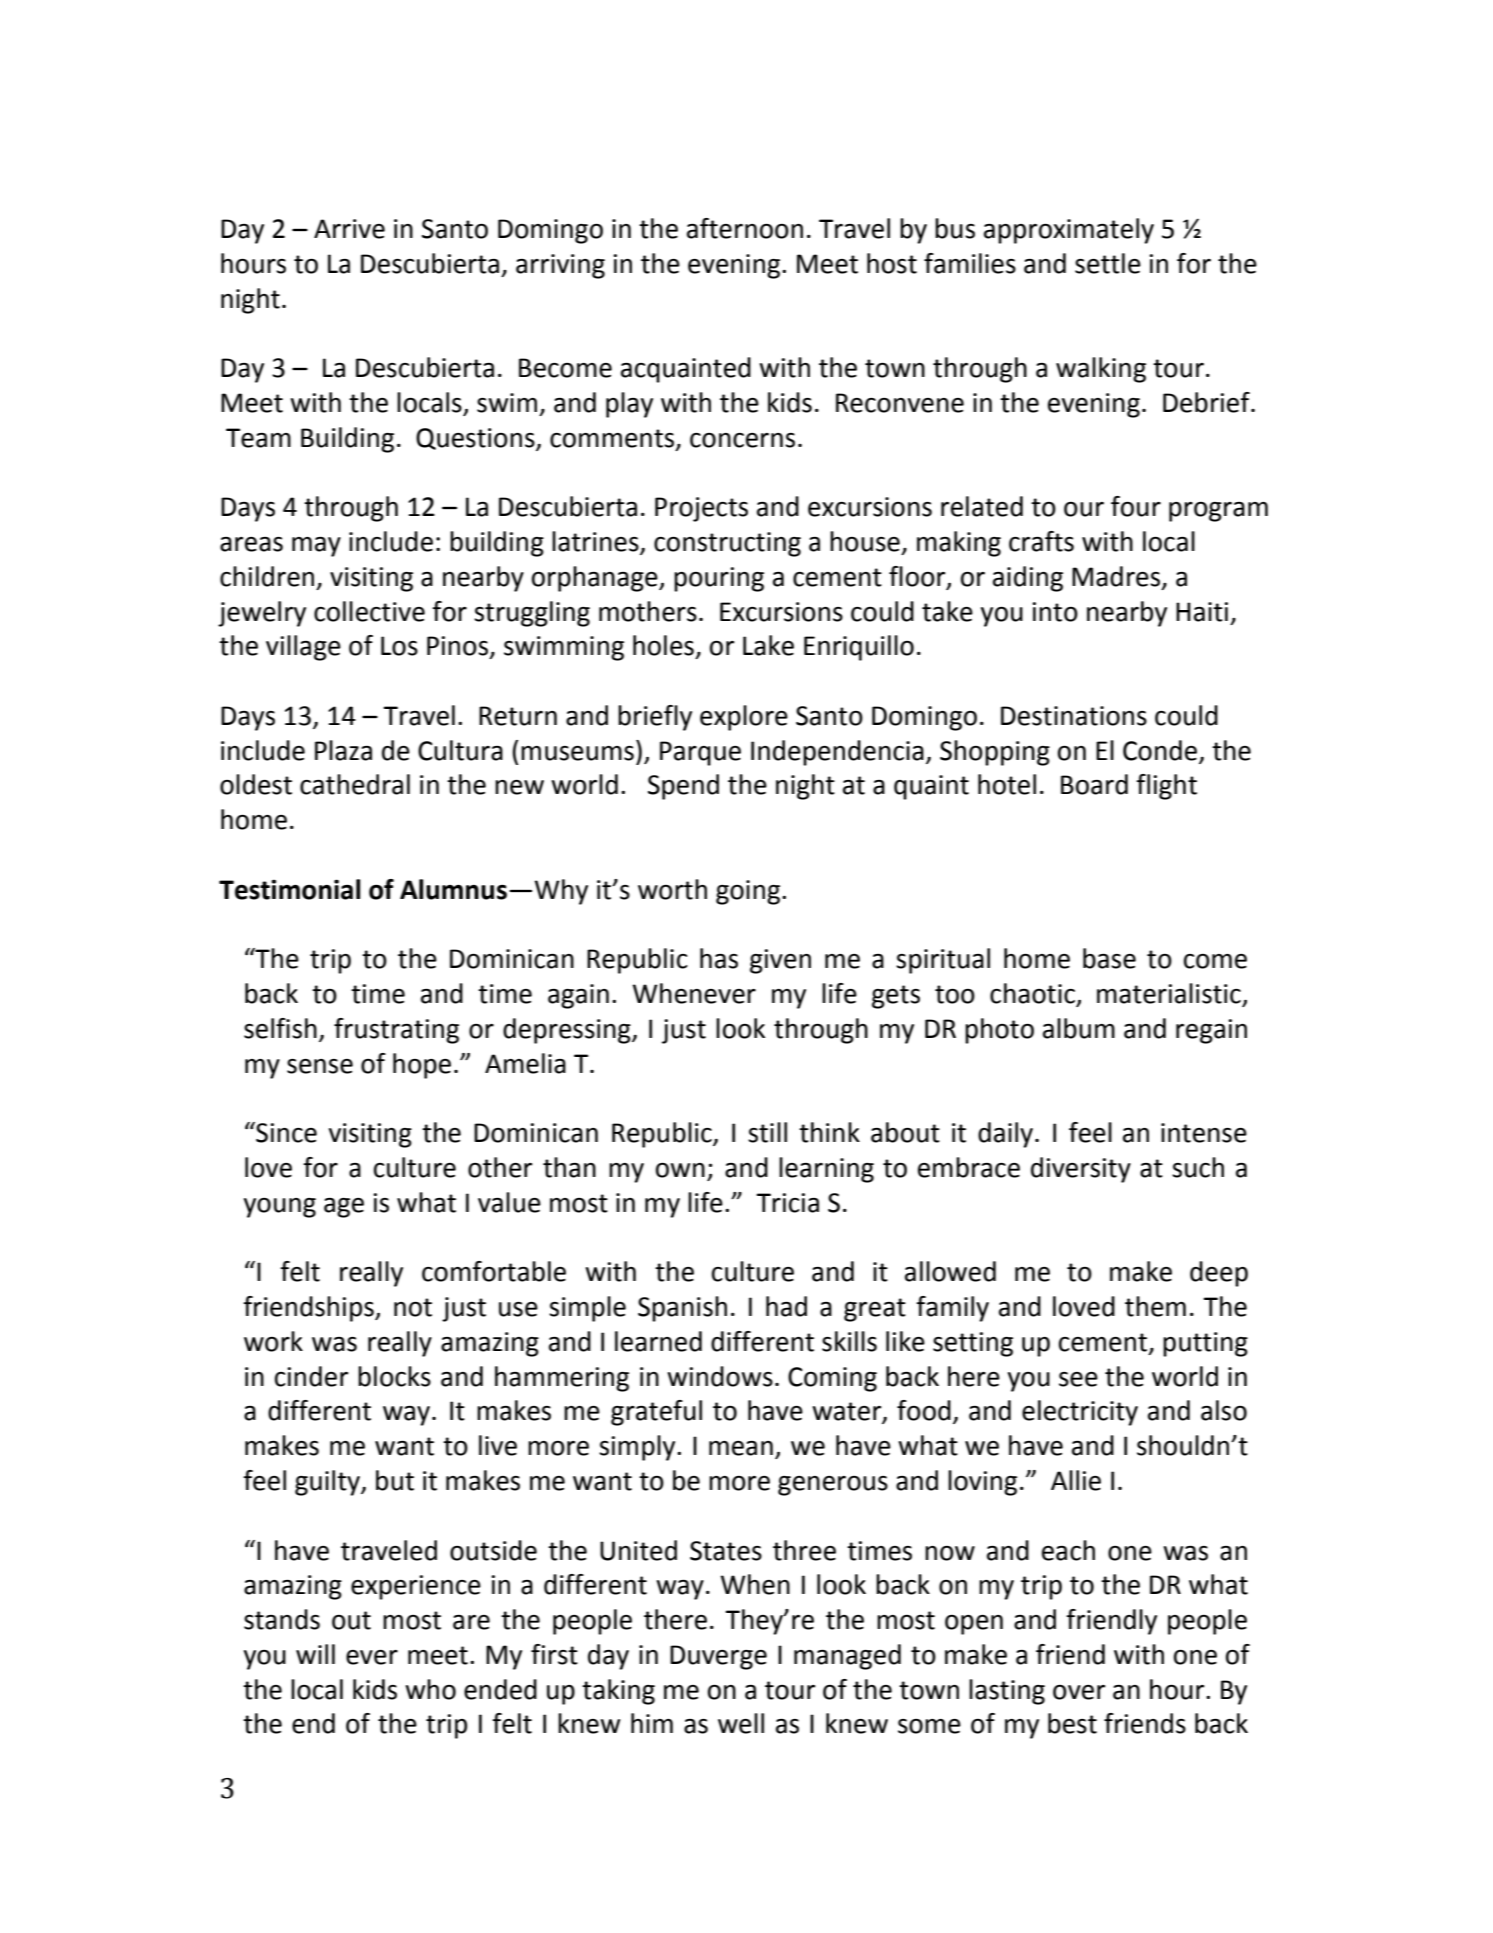 The image size is (1493, 1933). I want to click on well, so click(741, 1723).
